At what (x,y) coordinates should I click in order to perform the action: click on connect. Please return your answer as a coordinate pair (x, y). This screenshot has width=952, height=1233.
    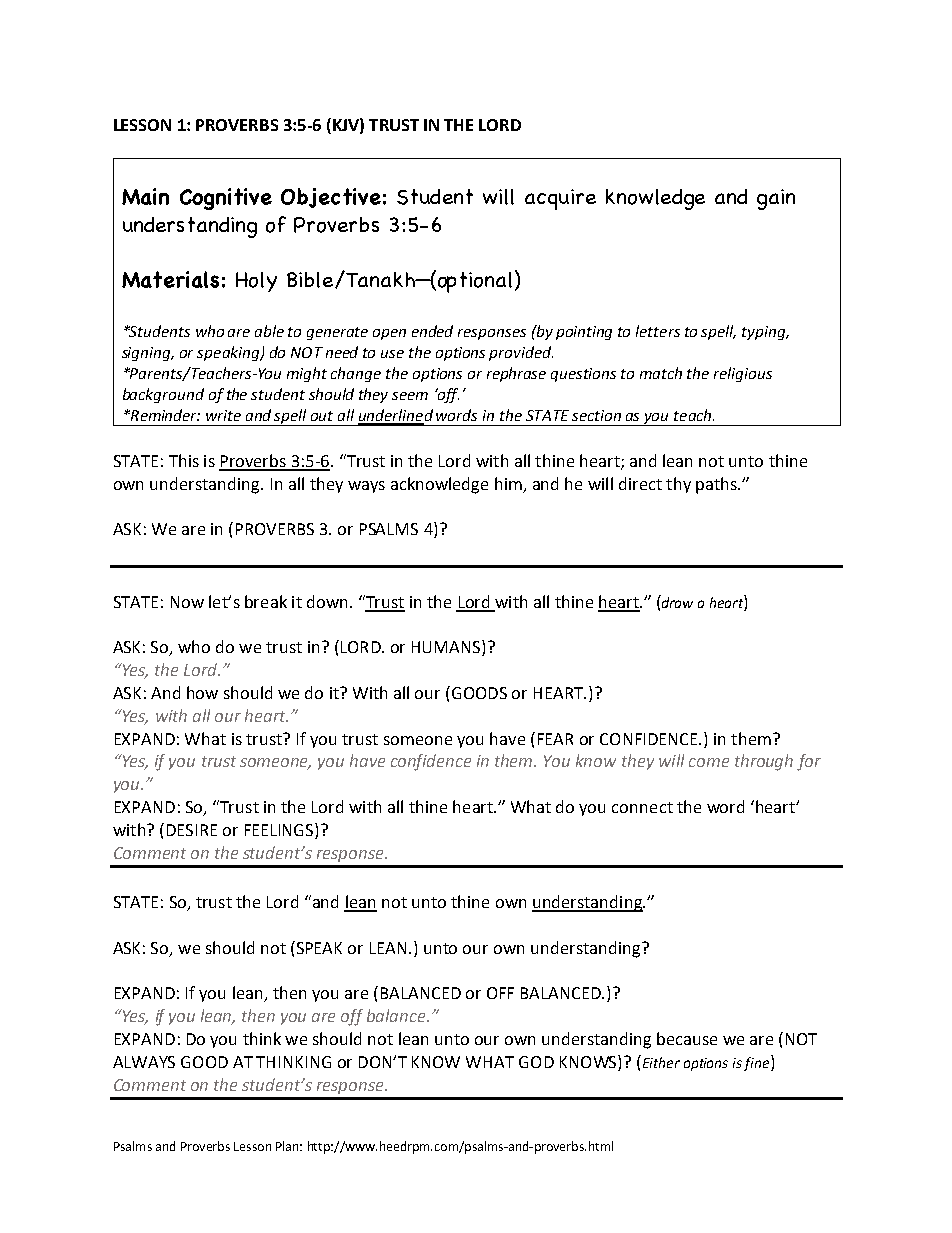
    Looking at the image, I should click on (642, 807).
